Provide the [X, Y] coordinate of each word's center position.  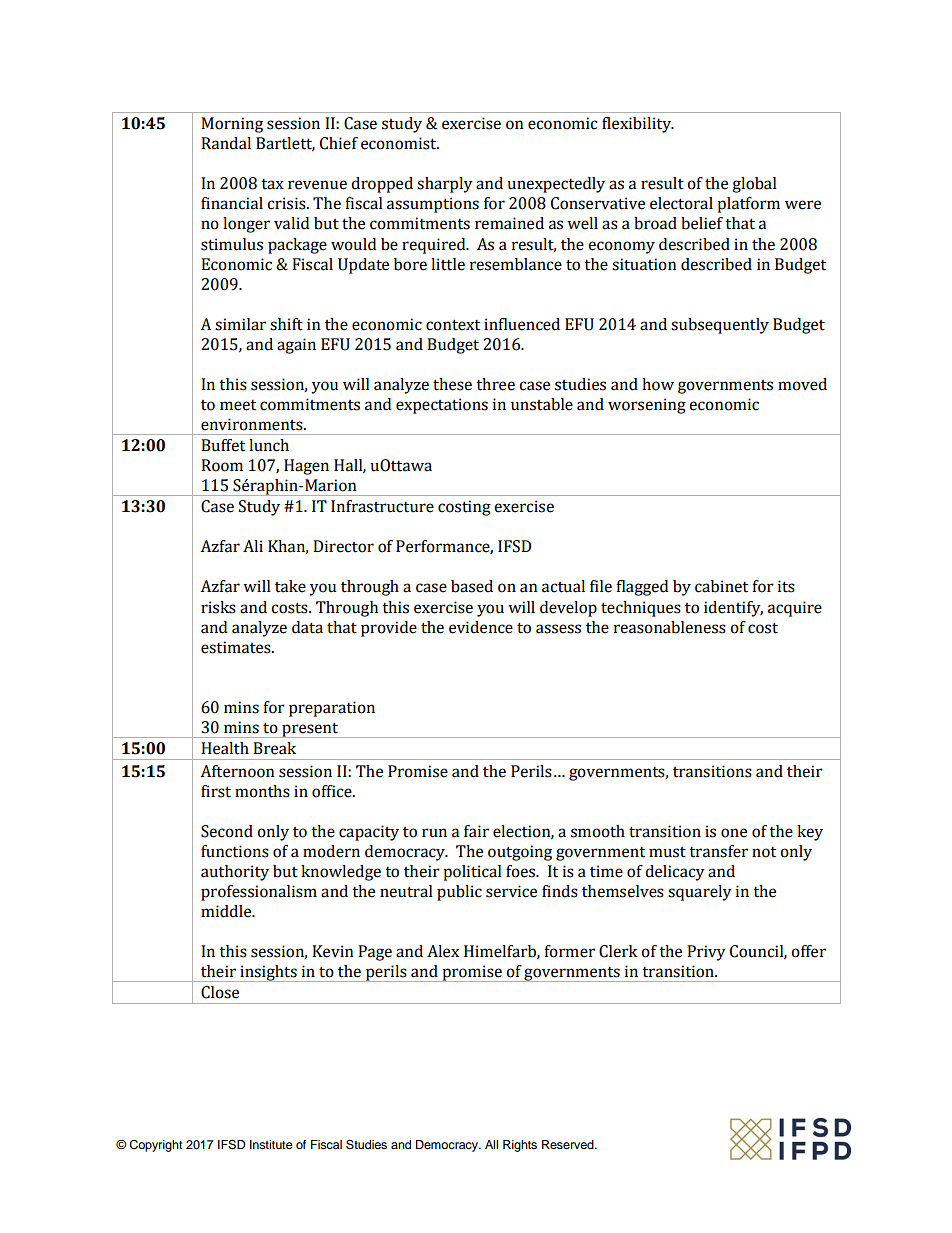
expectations [442, 406]
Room [222, 465]
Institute [271, 1144]
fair [476, 831]
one [734, 833]
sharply [445, 185]
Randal [226, 143]
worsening [647, 406]
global [754, 185]
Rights [520, 1146]
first [216, 791]
